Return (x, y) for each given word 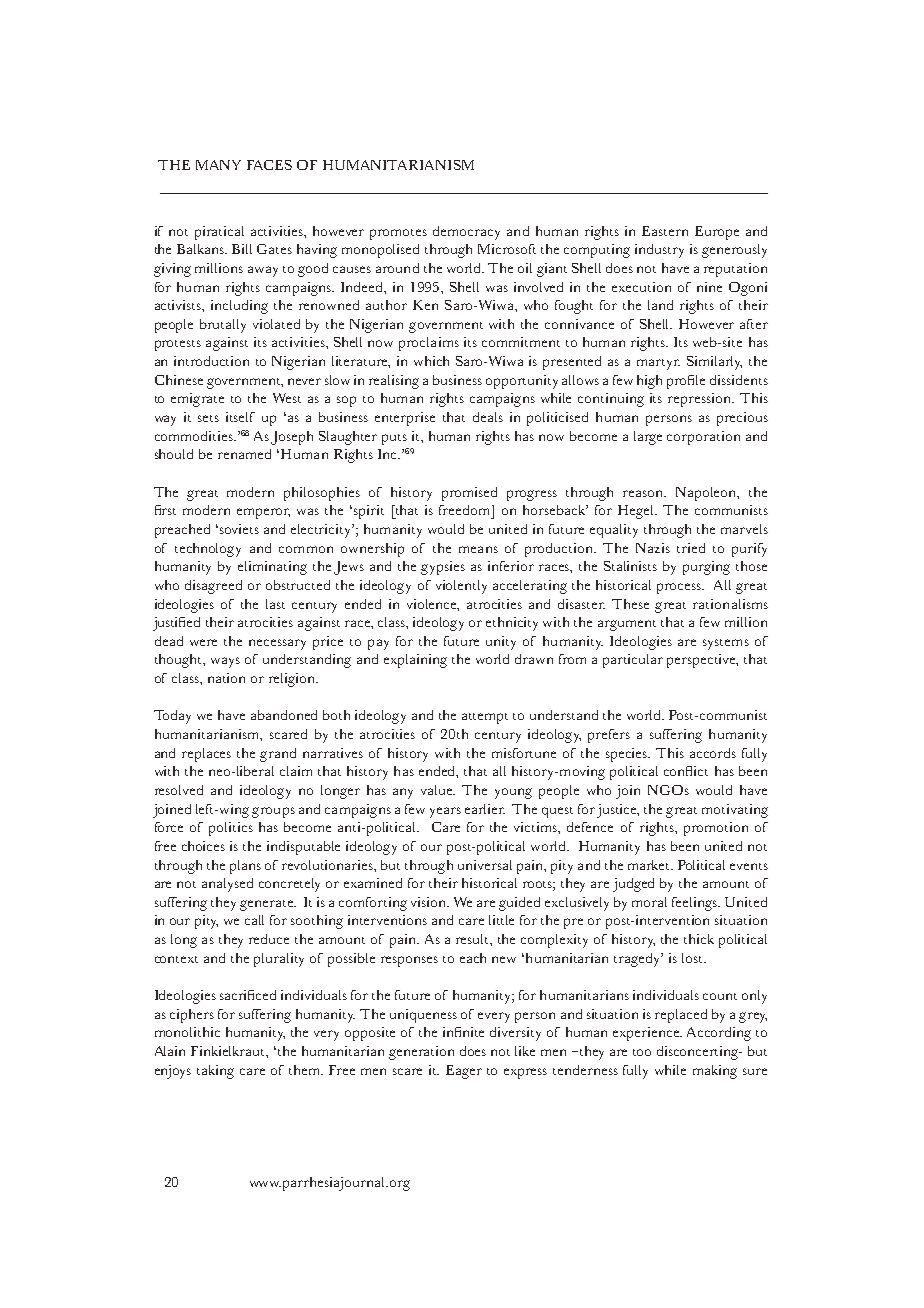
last (275, 604)
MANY (218, 165)
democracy (466, 233)
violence (433, 605)
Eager (464, 1072)
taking (215, 1072)
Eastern (665, 231)
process (680, 588)
